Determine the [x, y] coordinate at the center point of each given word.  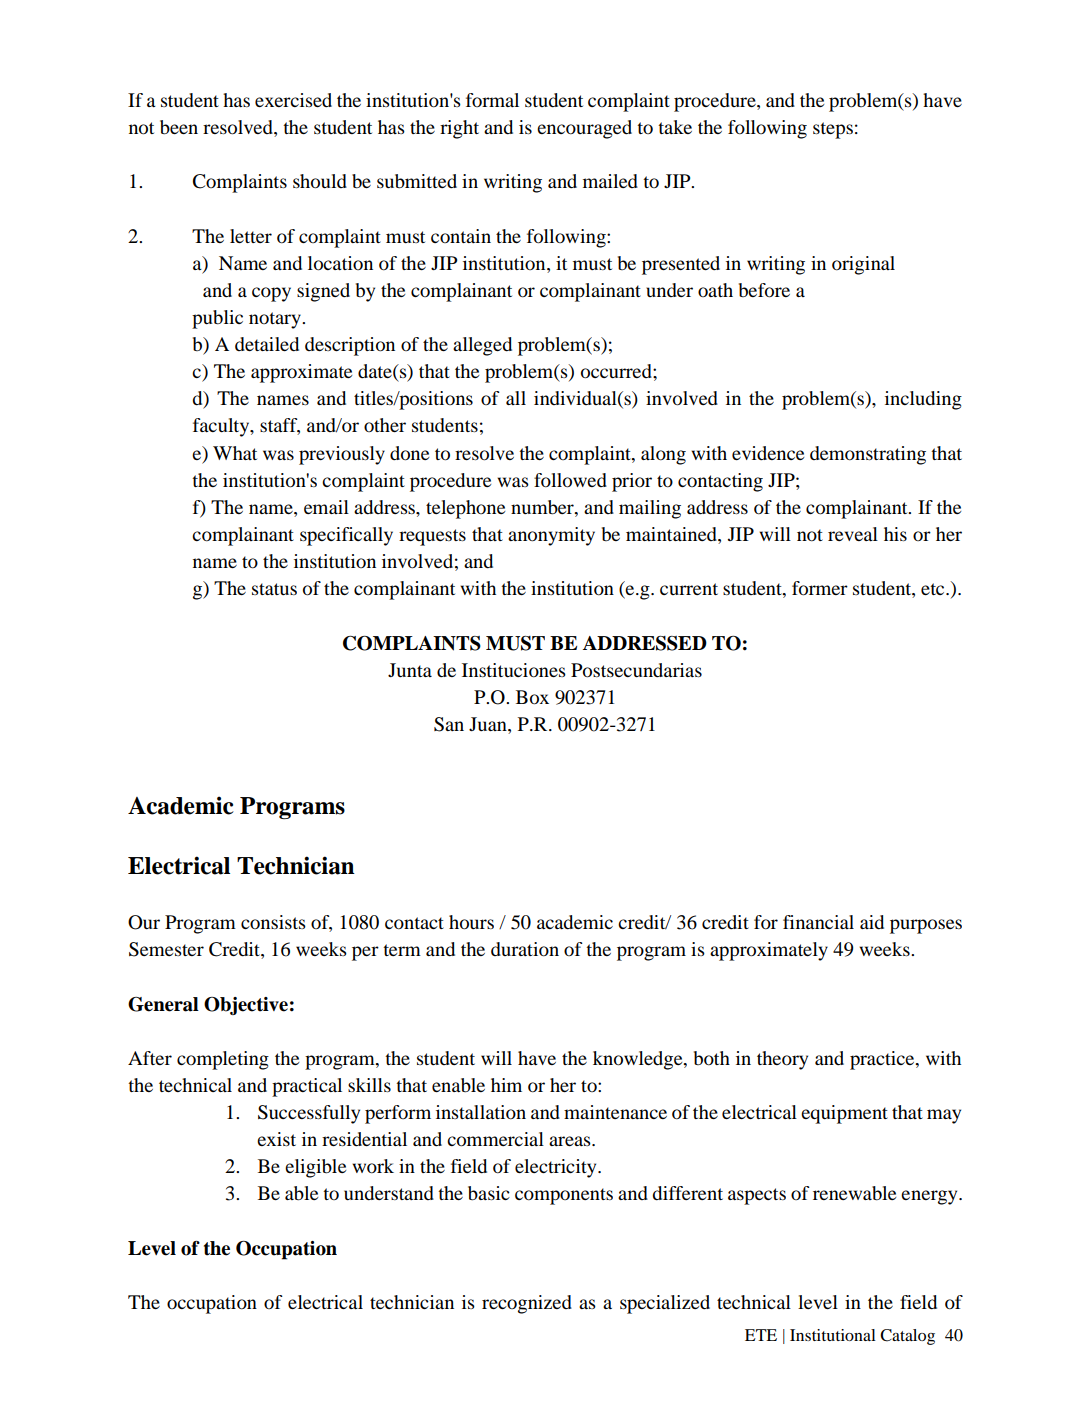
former [820, 588]
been [179, 127]
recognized [527, 1304]
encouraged [584, 129]
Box [532, 697]
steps [833, 130]
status [274, 589]
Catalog [907, 1337]
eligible [315, 1168]
